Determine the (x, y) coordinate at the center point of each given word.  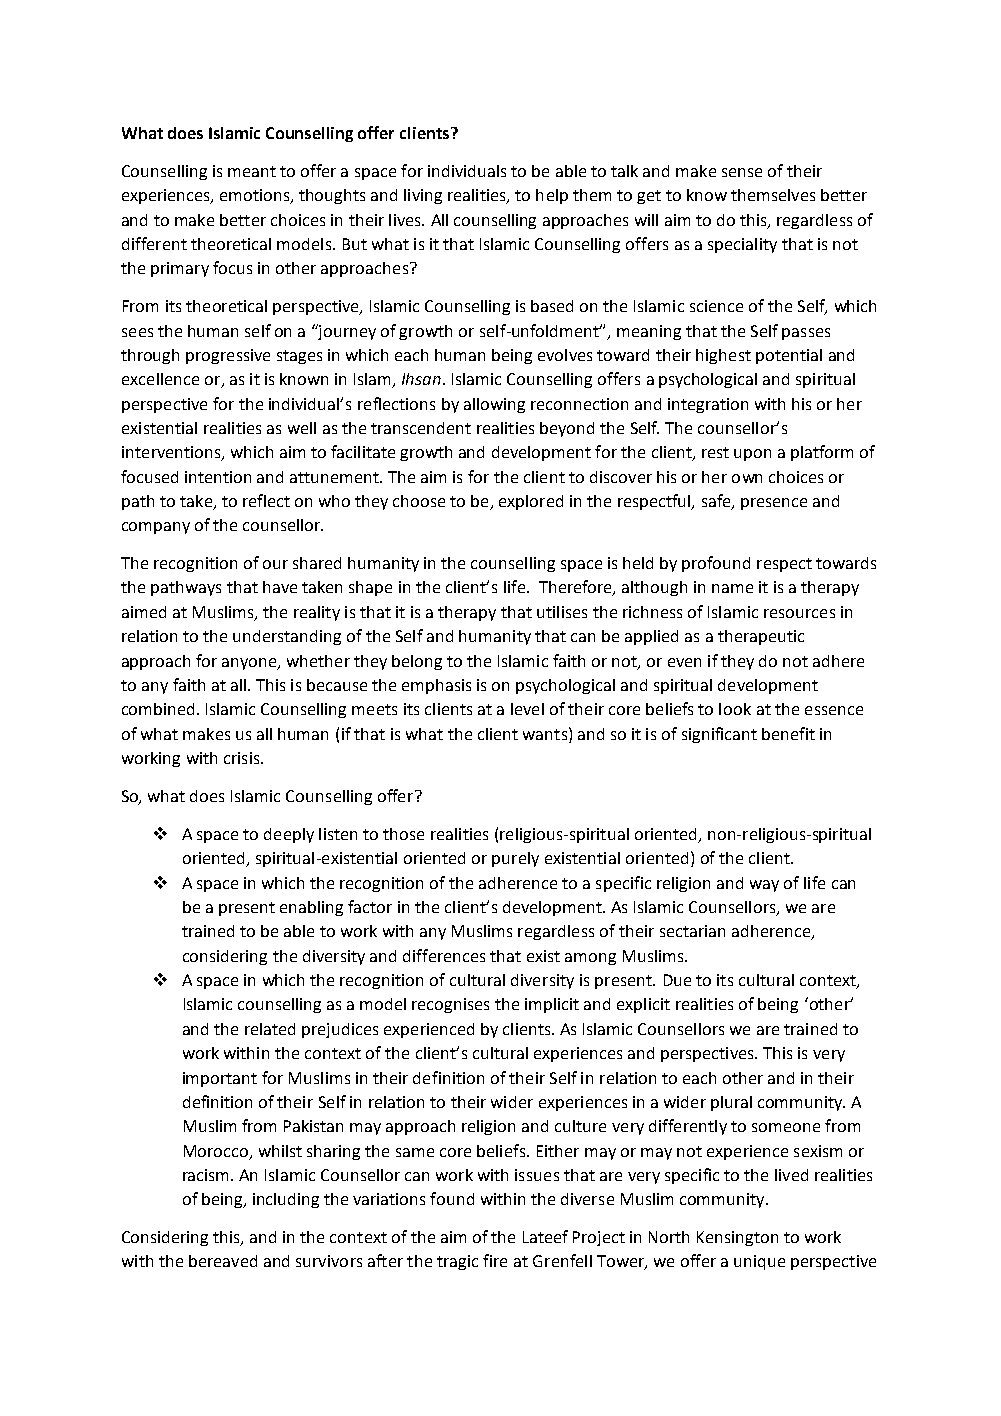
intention (218, 477)
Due (677, 980)
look (735, 709)
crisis (243, 758)
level (527, 709)
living (423, 196)
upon (752, 455)
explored (531, 502)
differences (444, 955)
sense (742, 172)
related (270, 1029)
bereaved (223, 1261)
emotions (256, 196)
